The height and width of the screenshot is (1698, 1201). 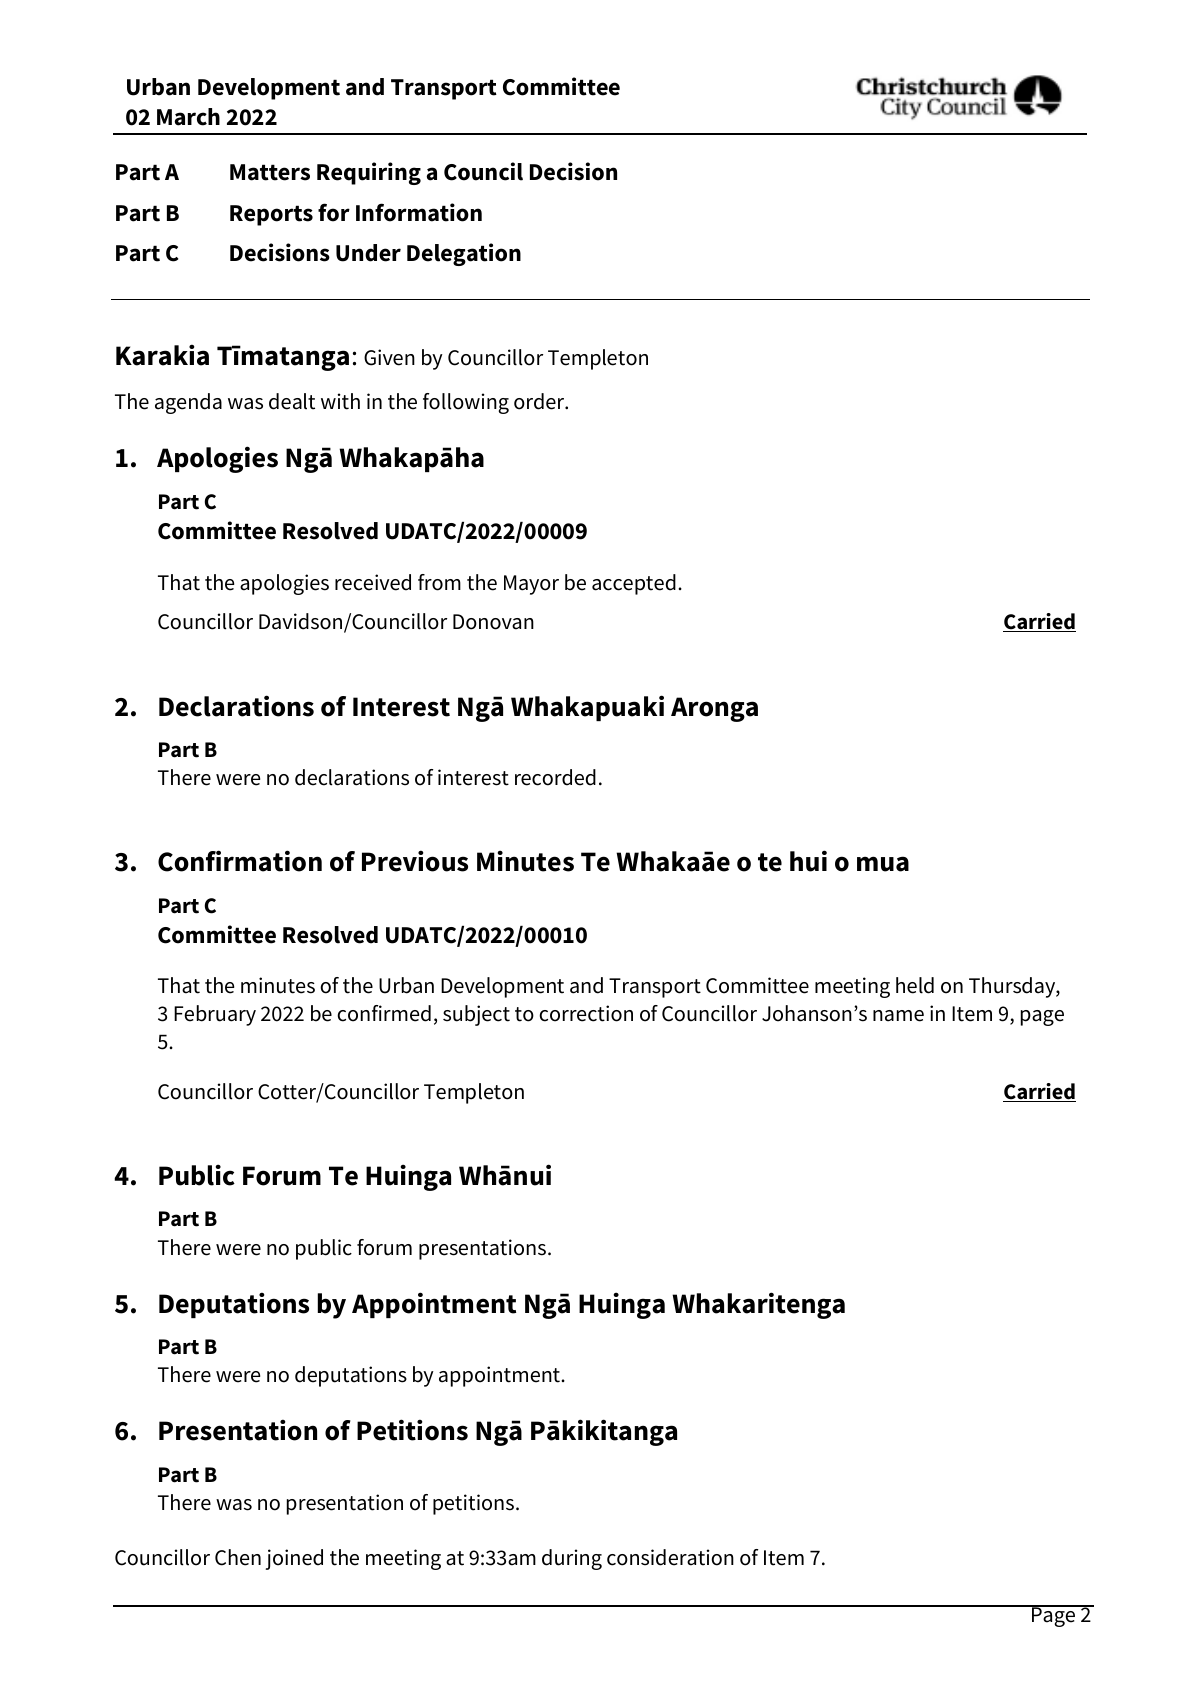 I want to click on consideration, so click(x=670, y=1557).
